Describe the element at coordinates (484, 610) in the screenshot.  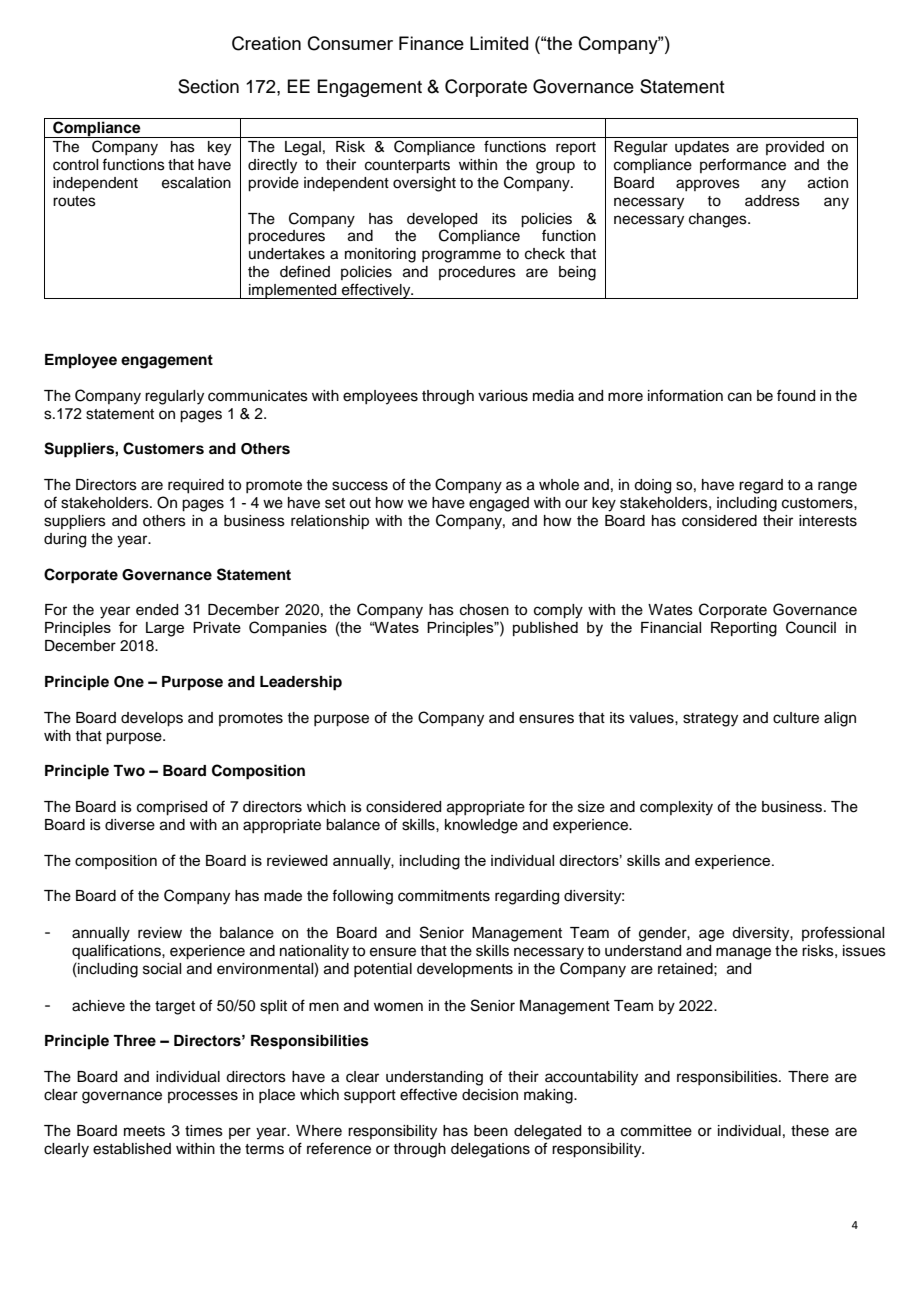
I see `chosen` at that location.
